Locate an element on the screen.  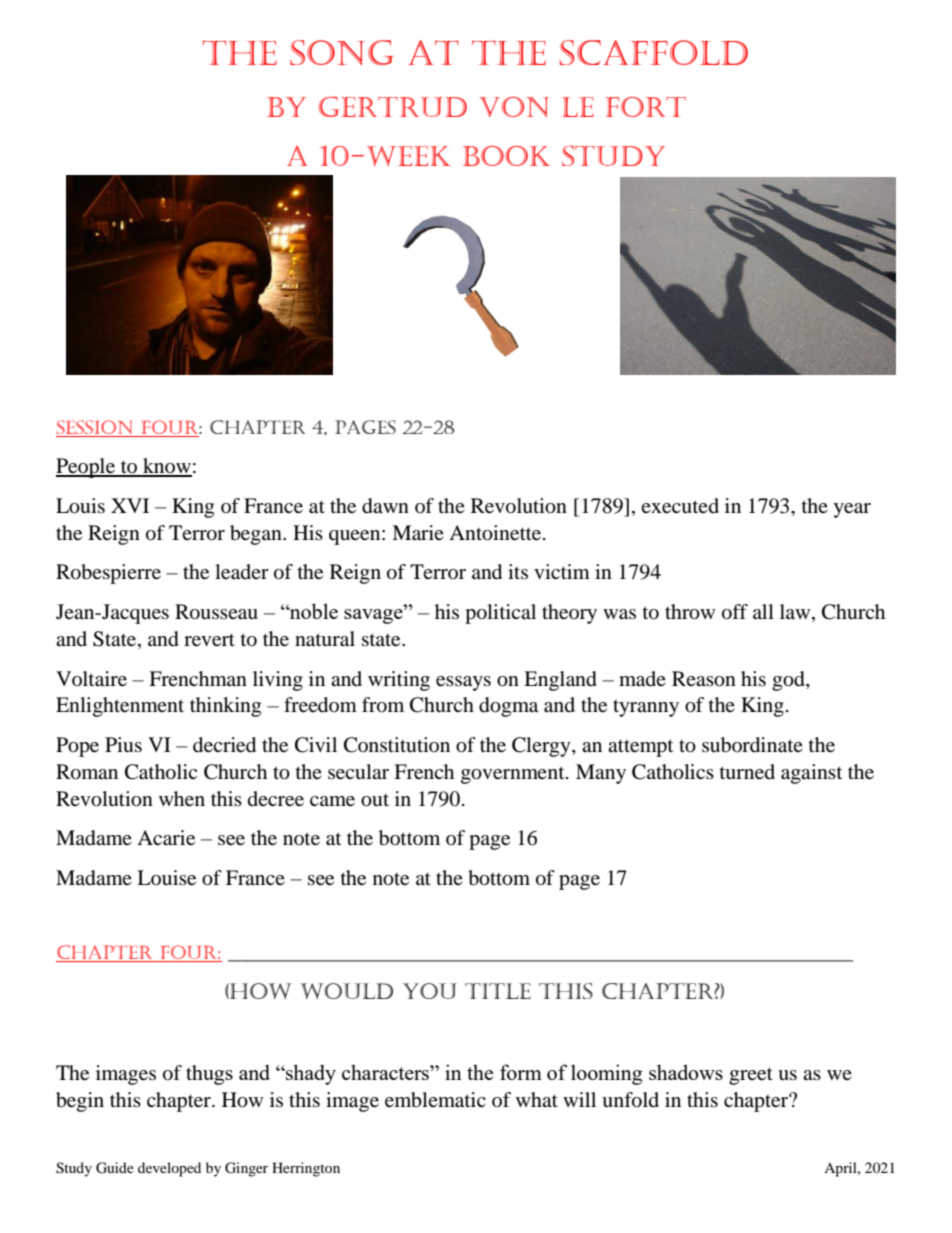
when is located at coordinates (182, 799).
